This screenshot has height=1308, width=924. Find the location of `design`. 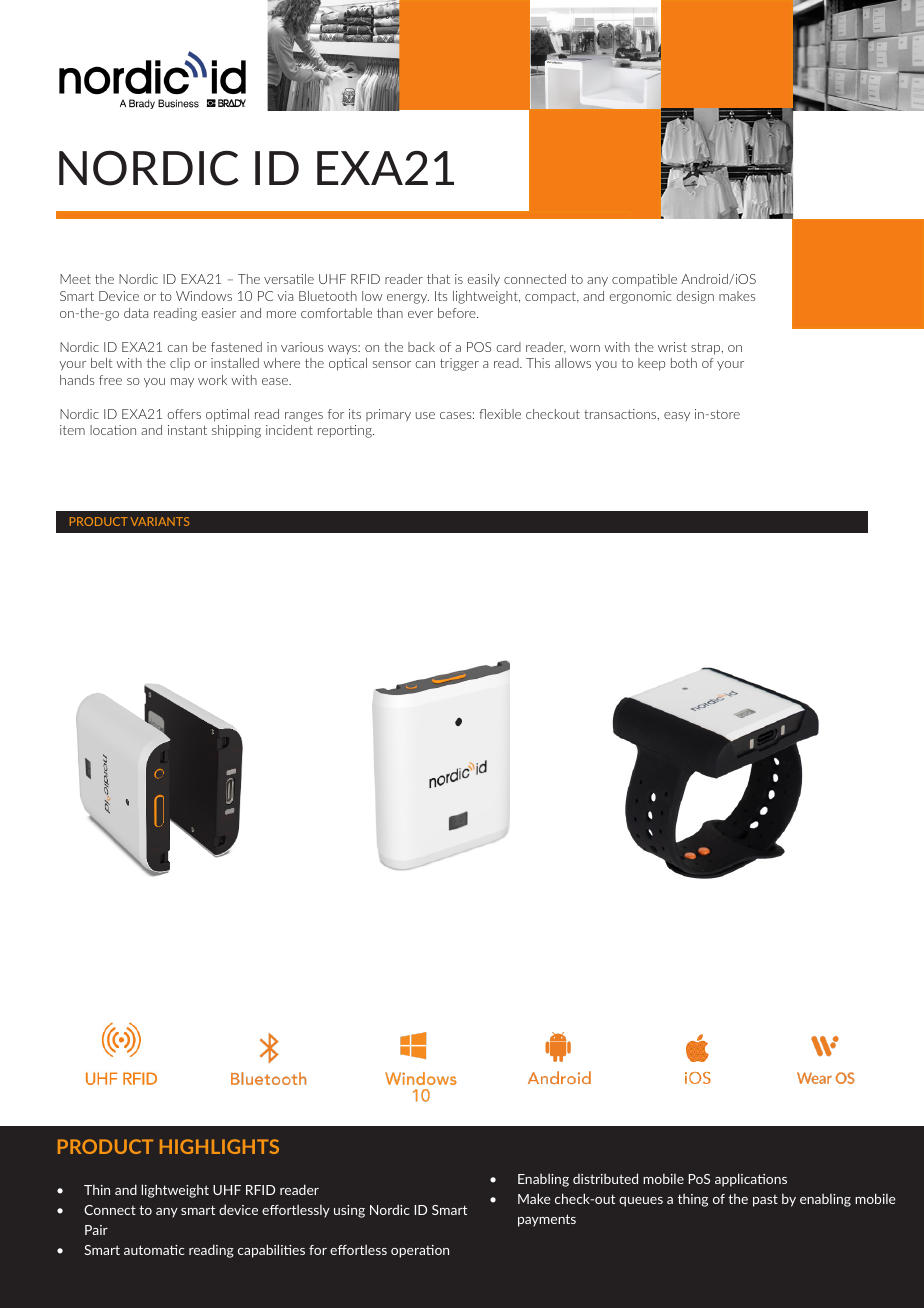

design is located at coordinates (695, 297).
